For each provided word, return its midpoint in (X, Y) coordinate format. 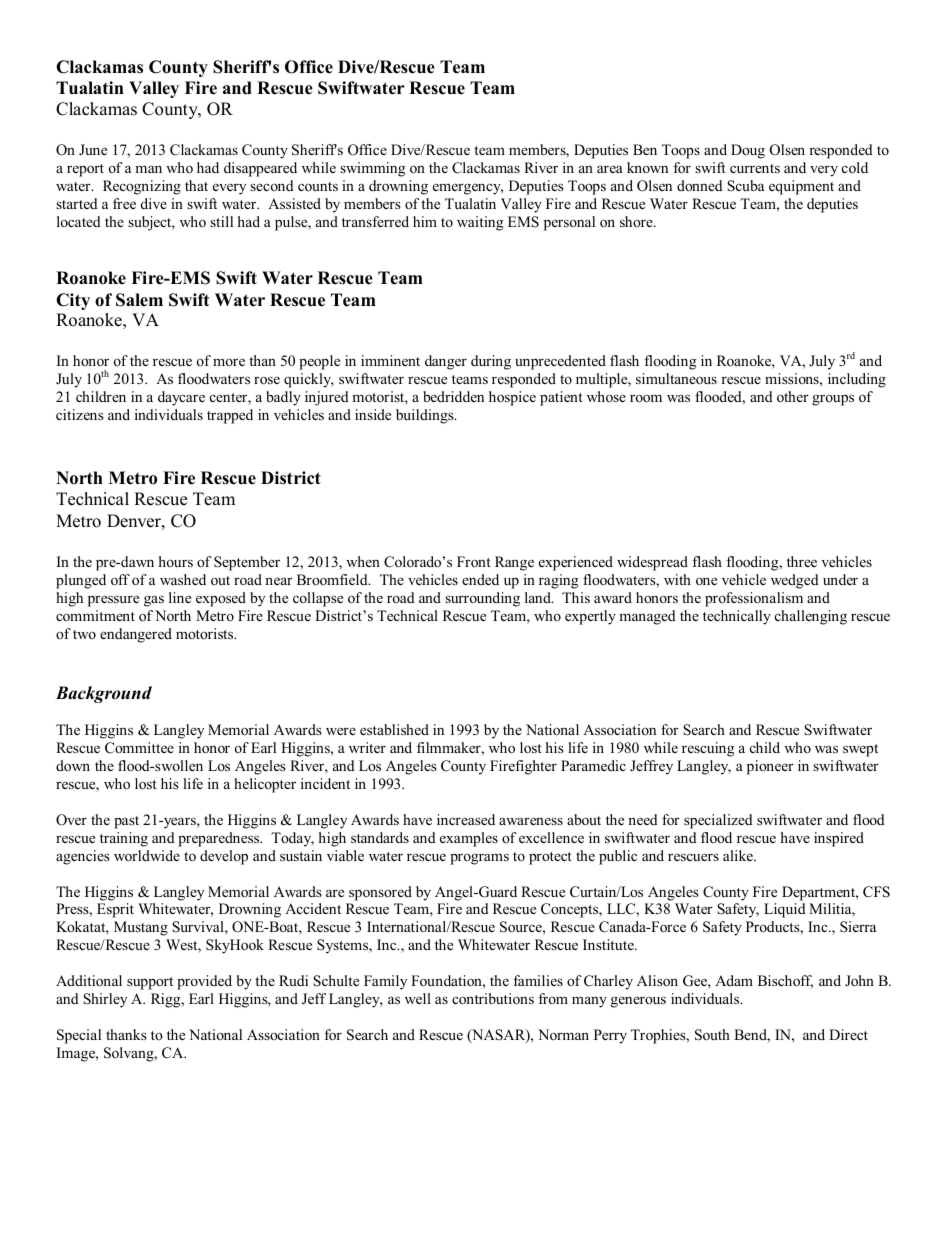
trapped (230, 416)
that (196, 185)
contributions (493, 998)
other (793, 396)
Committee (139, 748)
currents (755, 168)
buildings (426, 416)
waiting (480, 223)
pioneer (770, 767)
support (150, 983)
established (394, 729)
